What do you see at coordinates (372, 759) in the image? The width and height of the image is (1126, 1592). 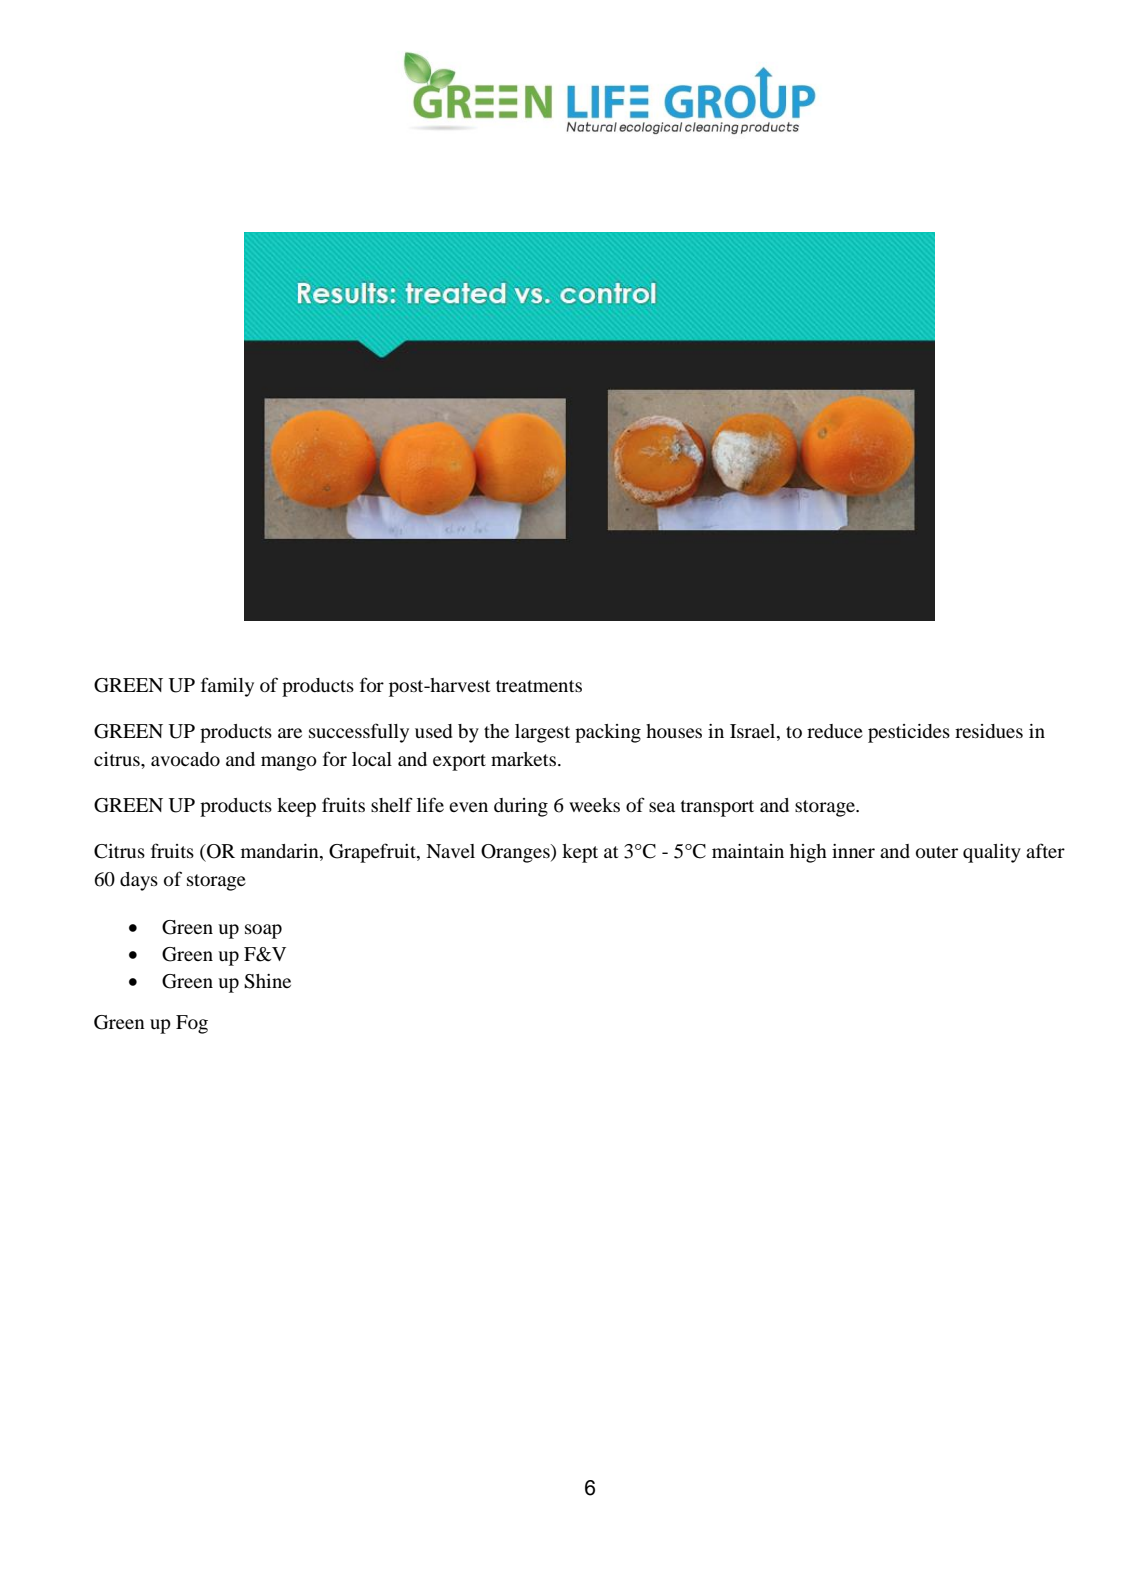 I see `local` at bounding box center [372, 759].
